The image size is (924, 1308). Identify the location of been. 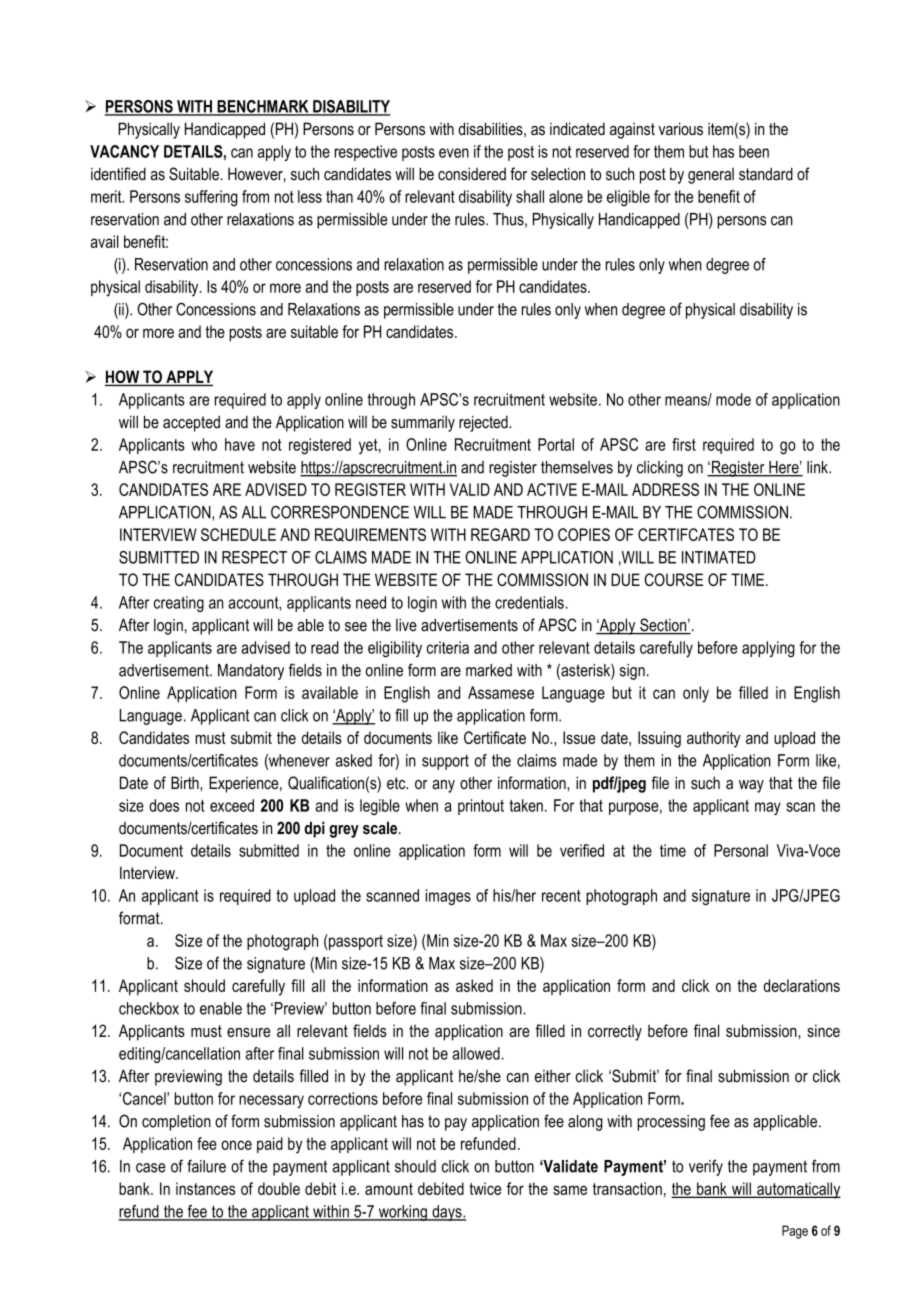
(754, 151).
